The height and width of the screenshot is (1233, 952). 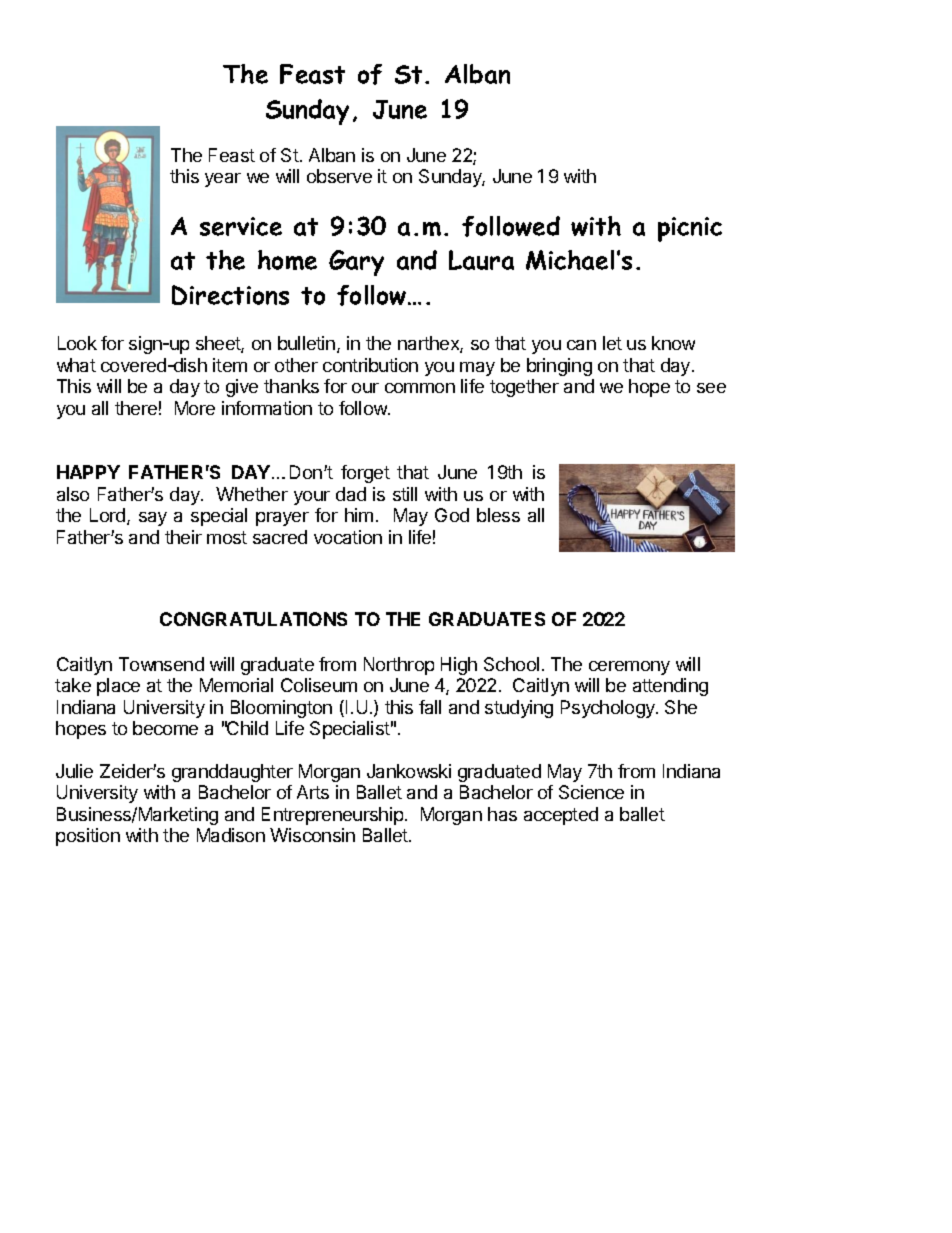 What do you see at coordinates (339, 176) in the screenshot?
I see `observe` at bounding box center [339, 176].
